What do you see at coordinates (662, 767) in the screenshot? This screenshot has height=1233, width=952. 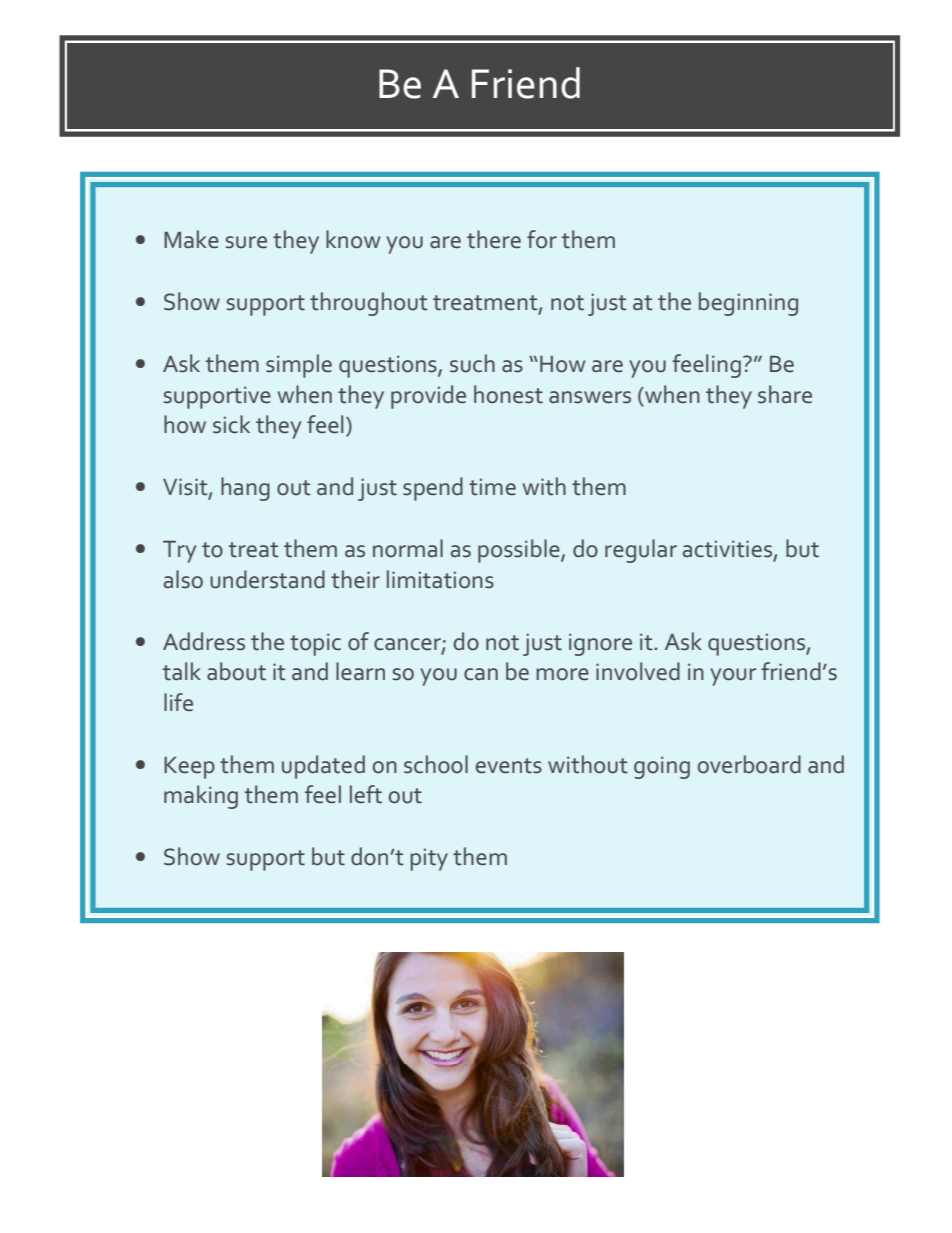 I see `going` at bounding box center [662, 767].
